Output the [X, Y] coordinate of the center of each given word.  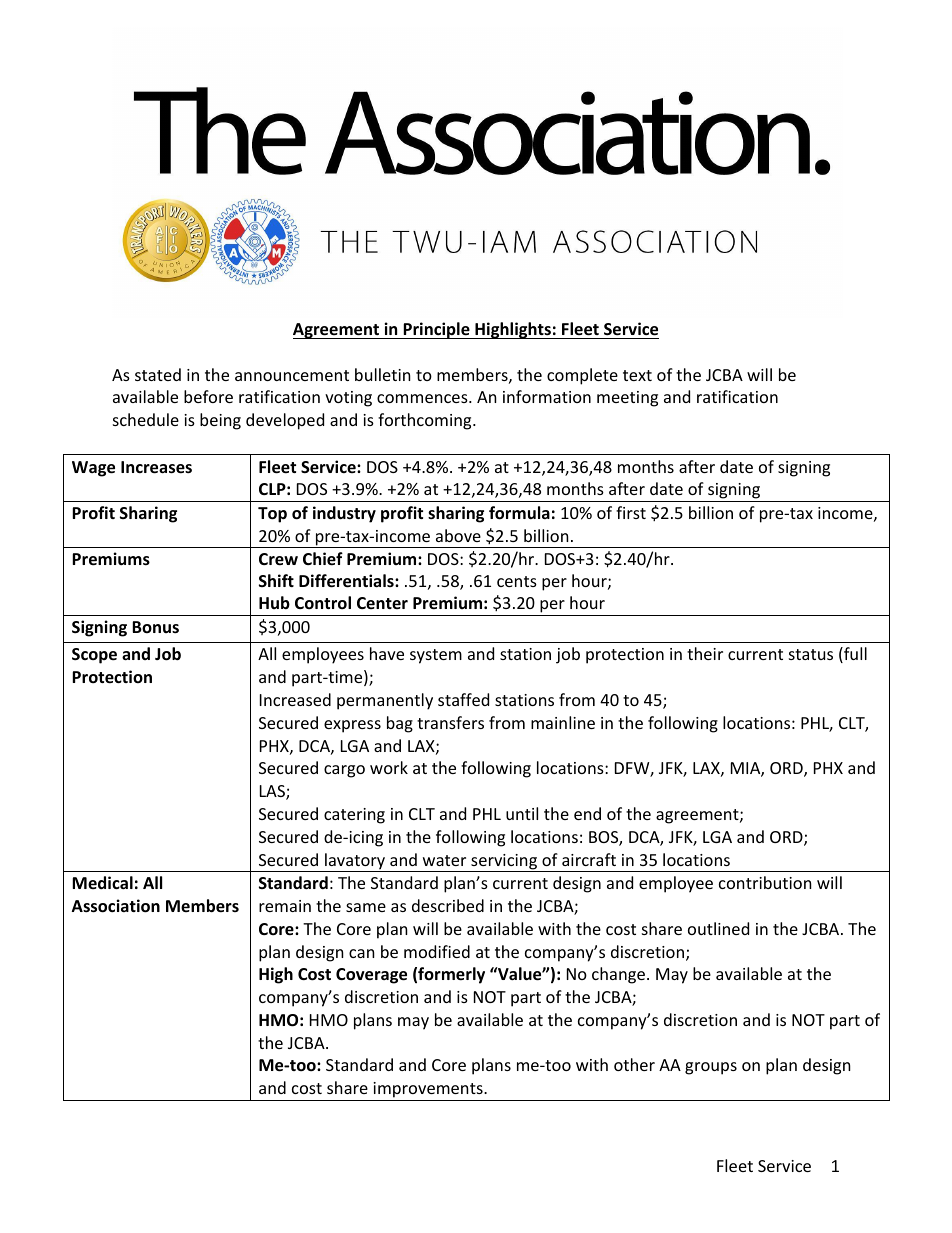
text [637, 375]
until [522, 813]
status [811, 654]
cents [517, 581]
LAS [273, 792]
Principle [436, 330]
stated [158, 374]
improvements [428, 1091]
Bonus [155, 627]
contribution [765, 882]
